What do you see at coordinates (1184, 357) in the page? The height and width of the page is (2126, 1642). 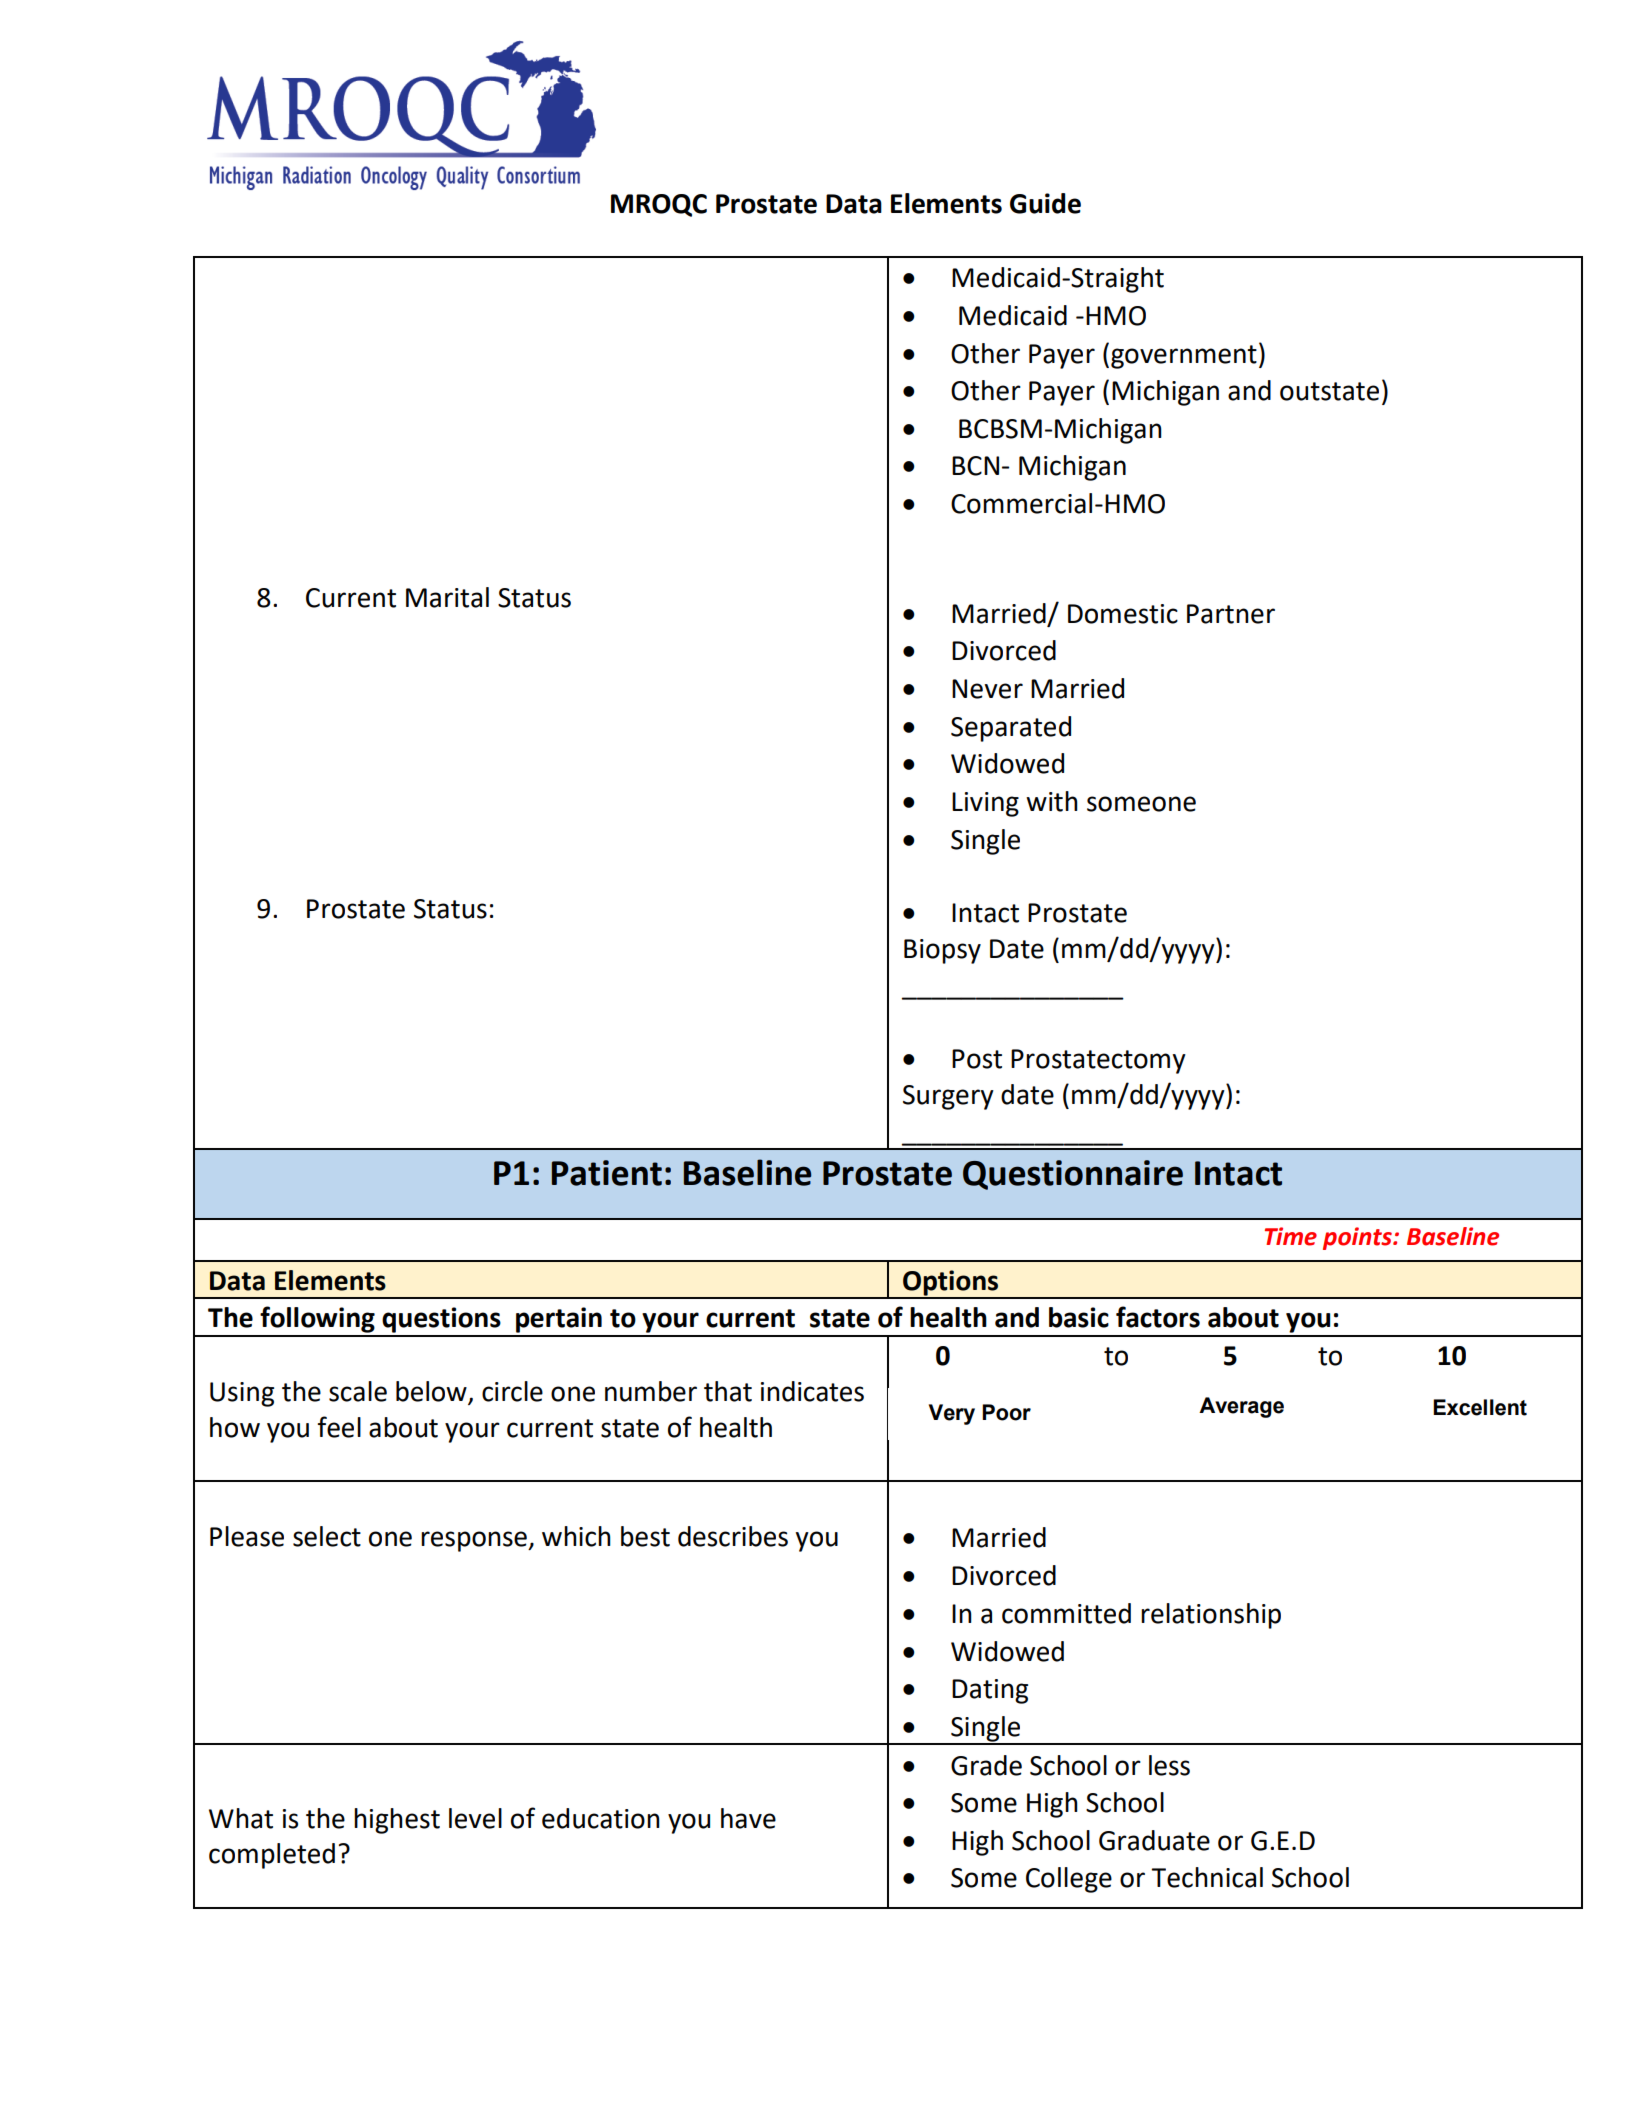 I see `government` at bounding box center [1184, 357].
